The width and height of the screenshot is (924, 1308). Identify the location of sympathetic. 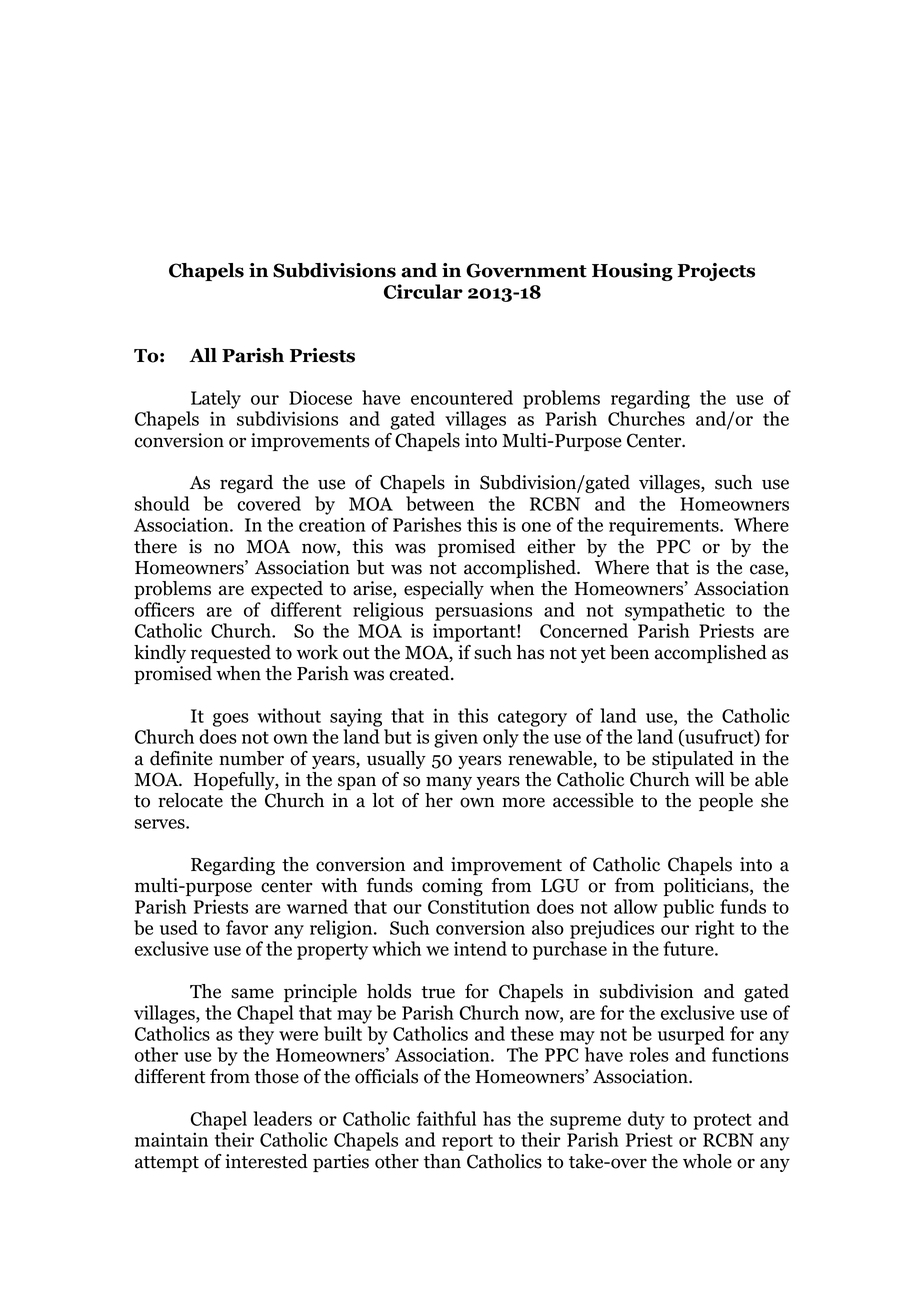
(675, 611).
